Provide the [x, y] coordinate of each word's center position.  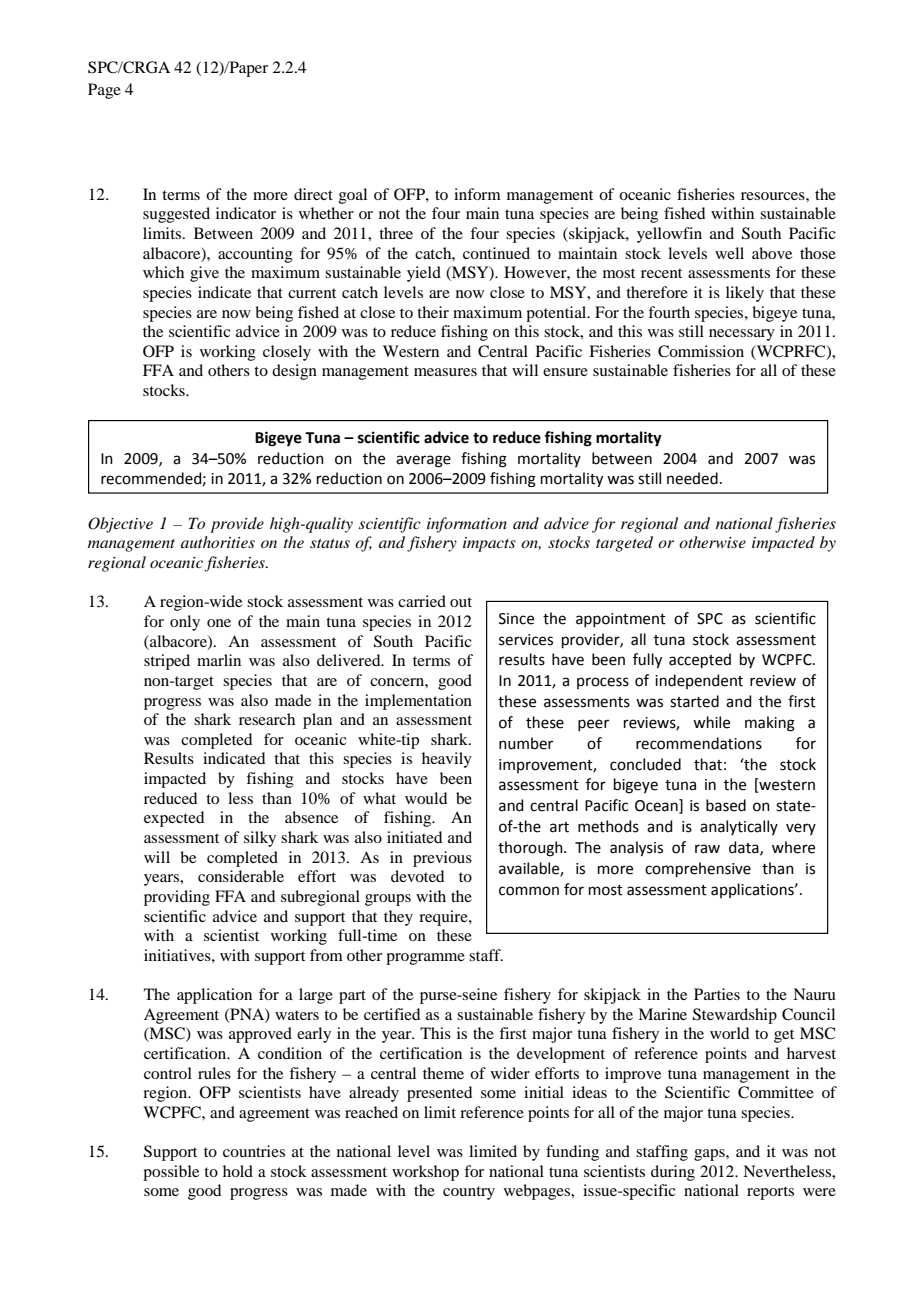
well [729, 253]
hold [238, 1171]
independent [699, 681]
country [469, 1193]
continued [496, 253]
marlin [219, 660]
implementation [418, 702]
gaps [710, 1155]
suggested [176, 215]
